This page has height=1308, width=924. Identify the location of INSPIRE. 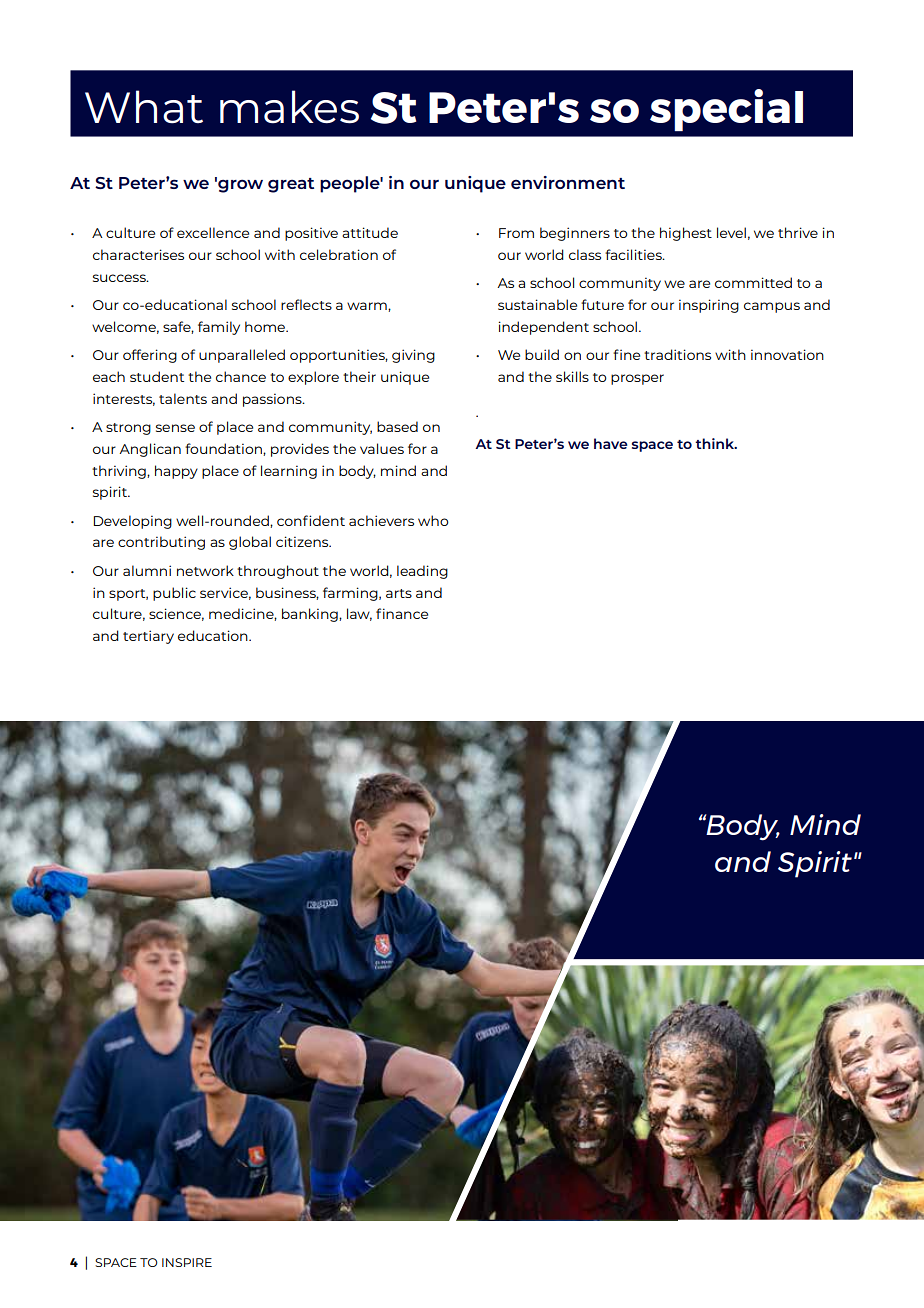
(187, 1262).
